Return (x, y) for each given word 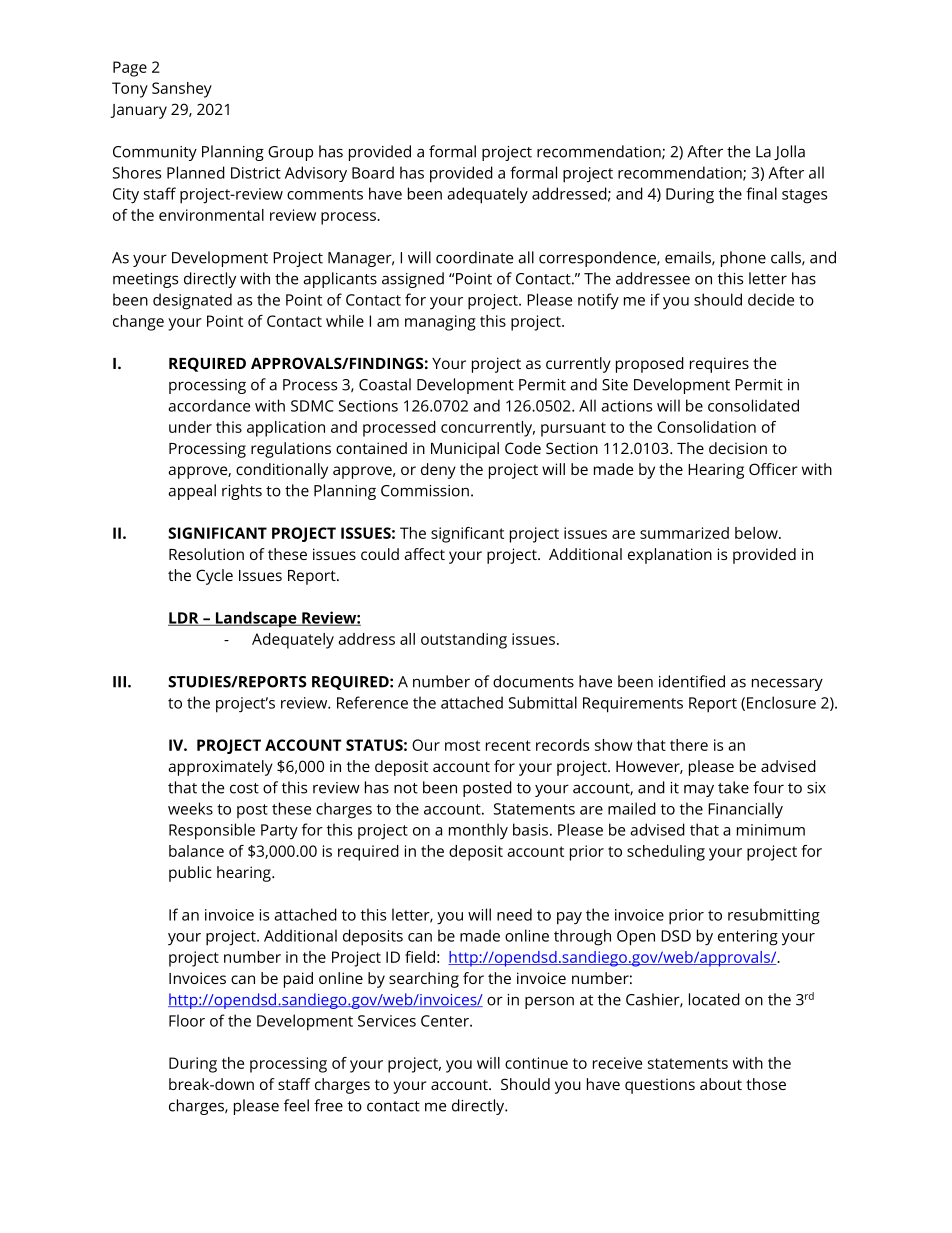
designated (192, 301)
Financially (745, 810)
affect (424, 554)
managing (440, 323)
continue (536, 1063)
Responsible (212, 831)
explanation (670, 556)
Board (373, 172)
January (139, 111)
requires (719, 365)
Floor (187, 1020)
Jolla (789, 152)
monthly (478, 831)
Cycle (214, 577)
